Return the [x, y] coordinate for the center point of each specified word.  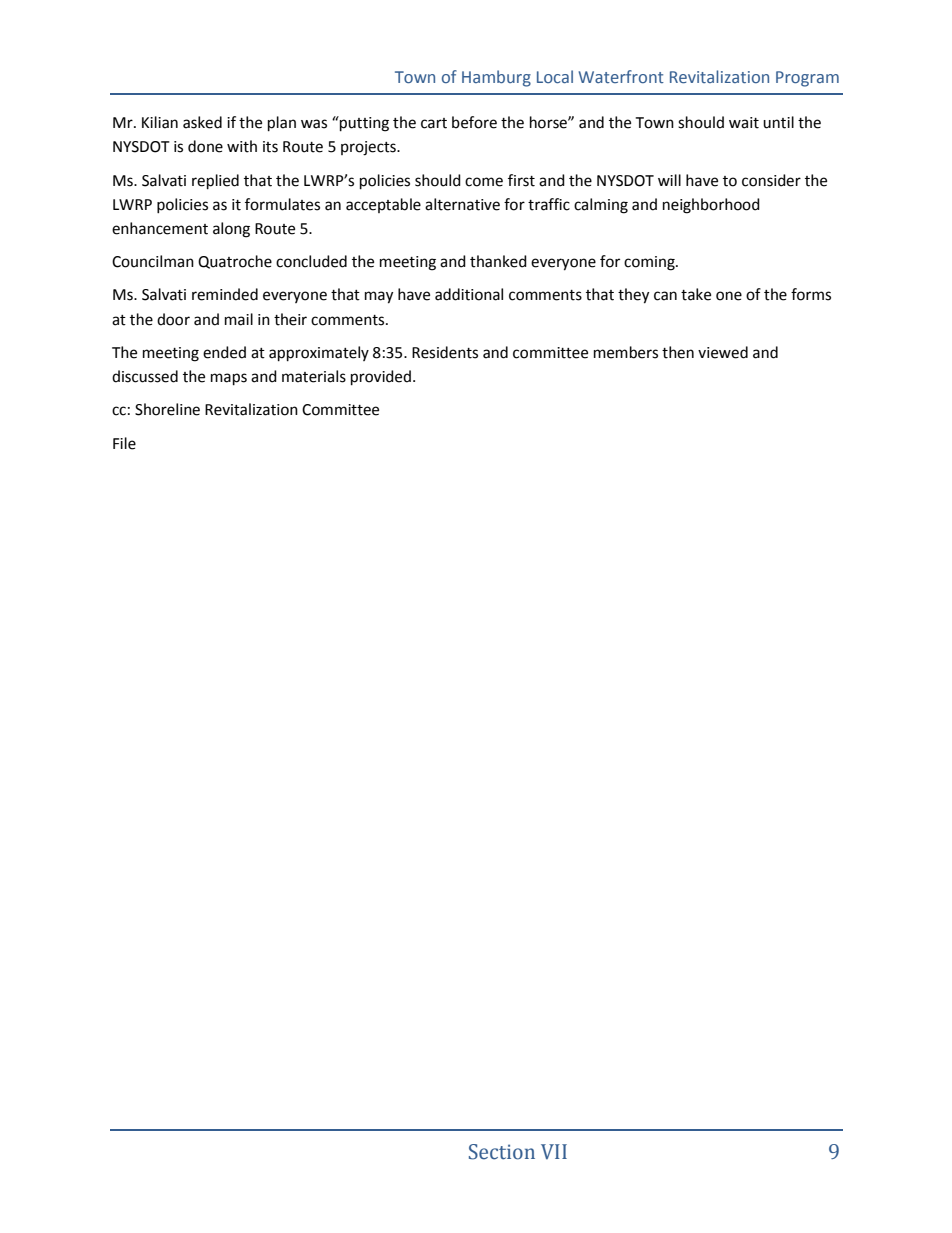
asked [202, 122]
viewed [723, 352]
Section [502, 1152]
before [474, 122]
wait [744, 123]
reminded [225, 294]
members [626, 352]
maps [229, 379]
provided [381, 378]
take [696, 294]
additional [469, 294]
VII [554, 1152]
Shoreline [167, 409]
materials [314, 376]
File [124, 443]
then [678, 352]
